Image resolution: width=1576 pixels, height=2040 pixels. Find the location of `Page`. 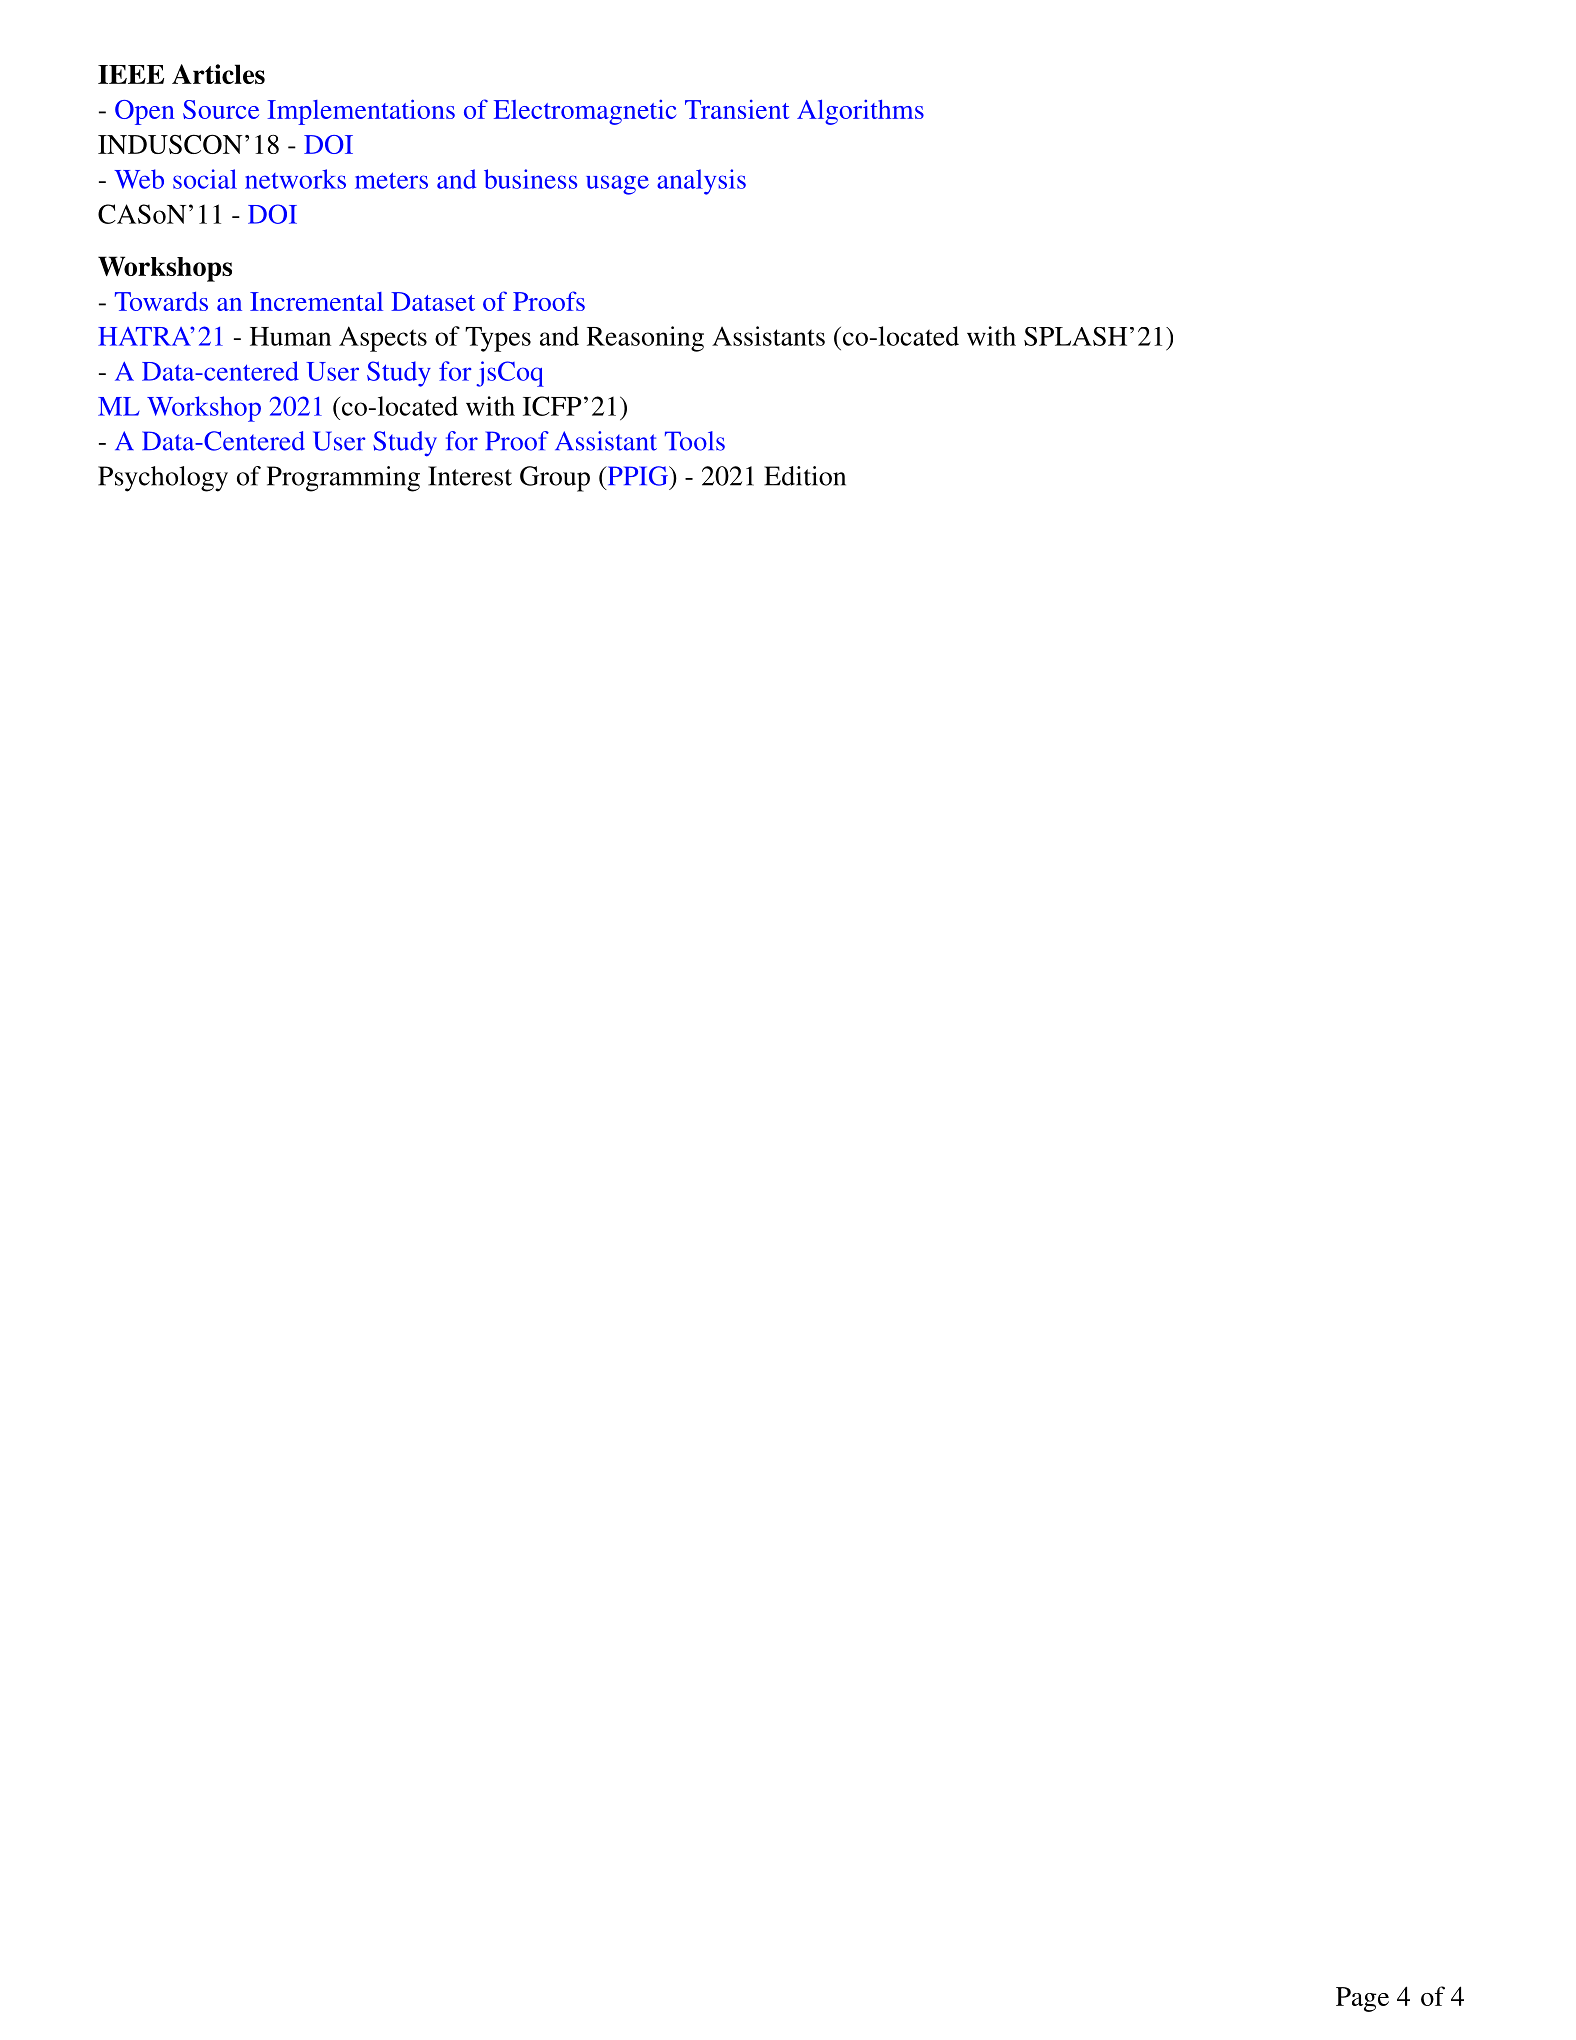

Page is located at coordinates (1362, 1999).
